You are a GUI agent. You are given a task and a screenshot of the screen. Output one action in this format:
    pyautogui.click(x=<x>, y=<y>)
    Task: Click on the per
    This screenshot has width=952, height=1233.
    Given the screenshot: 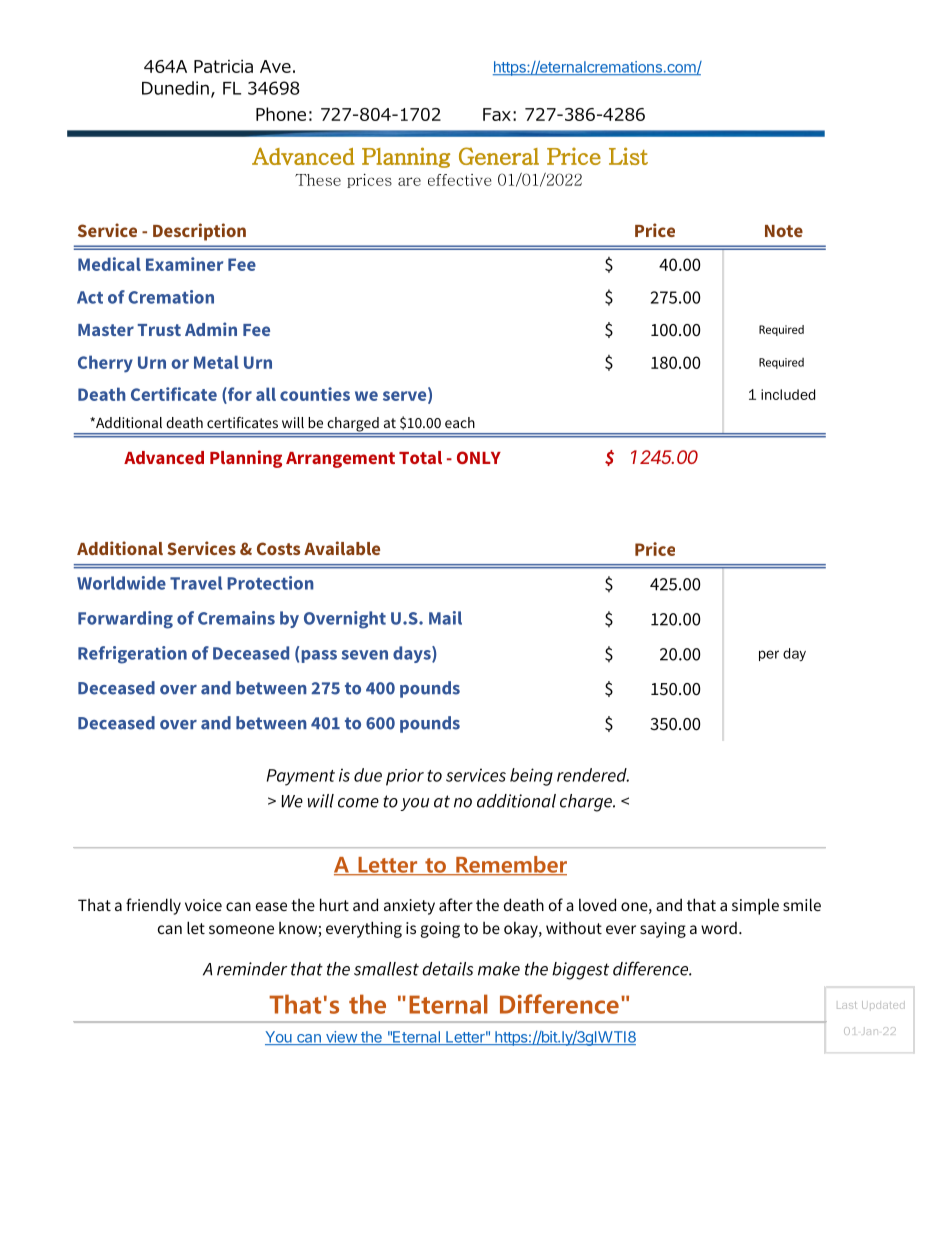 What is the action you would take?
    pyautogui.click(x=769, y=655)
